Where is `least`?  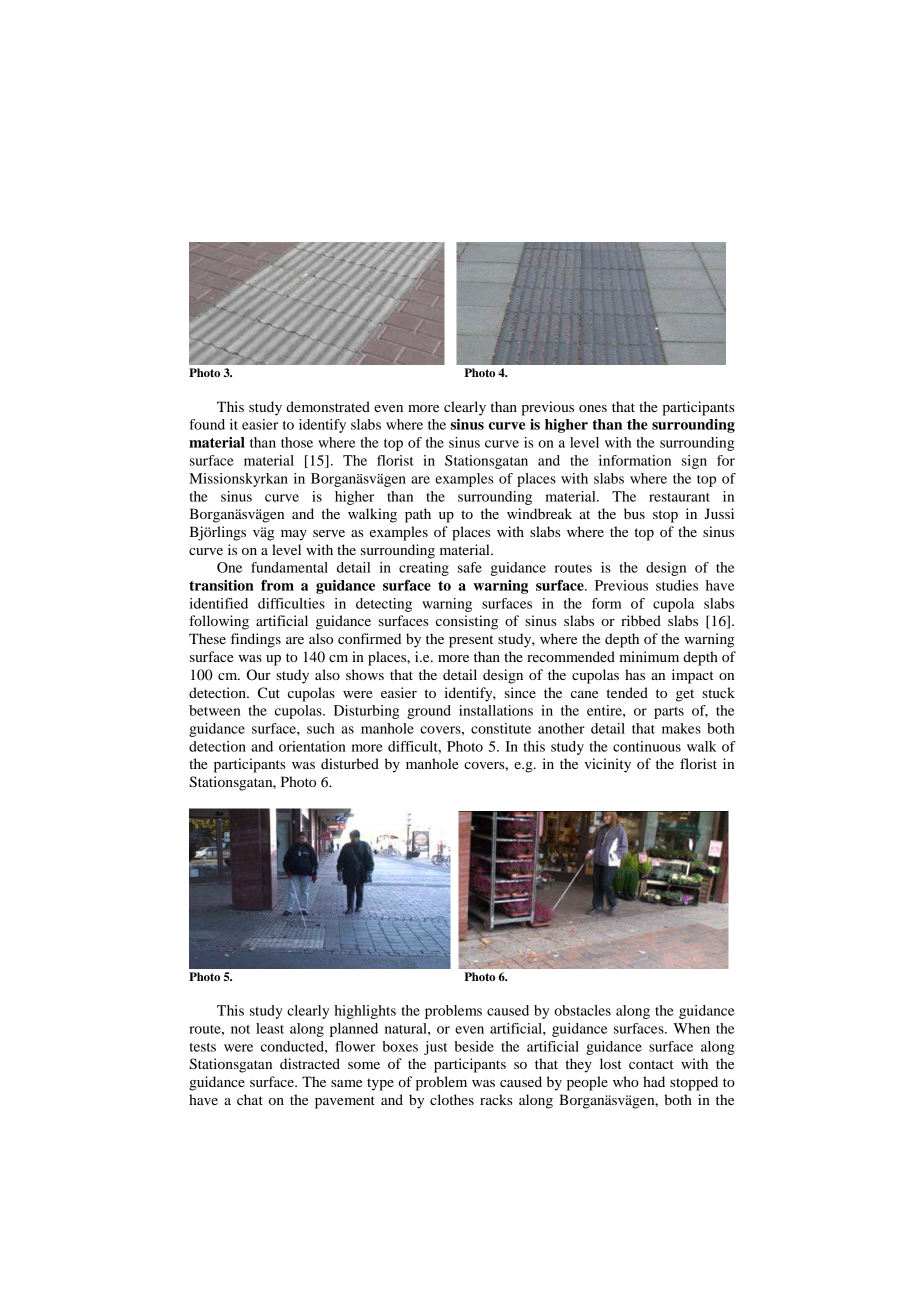
least is located at coordinates (270, 1028).
